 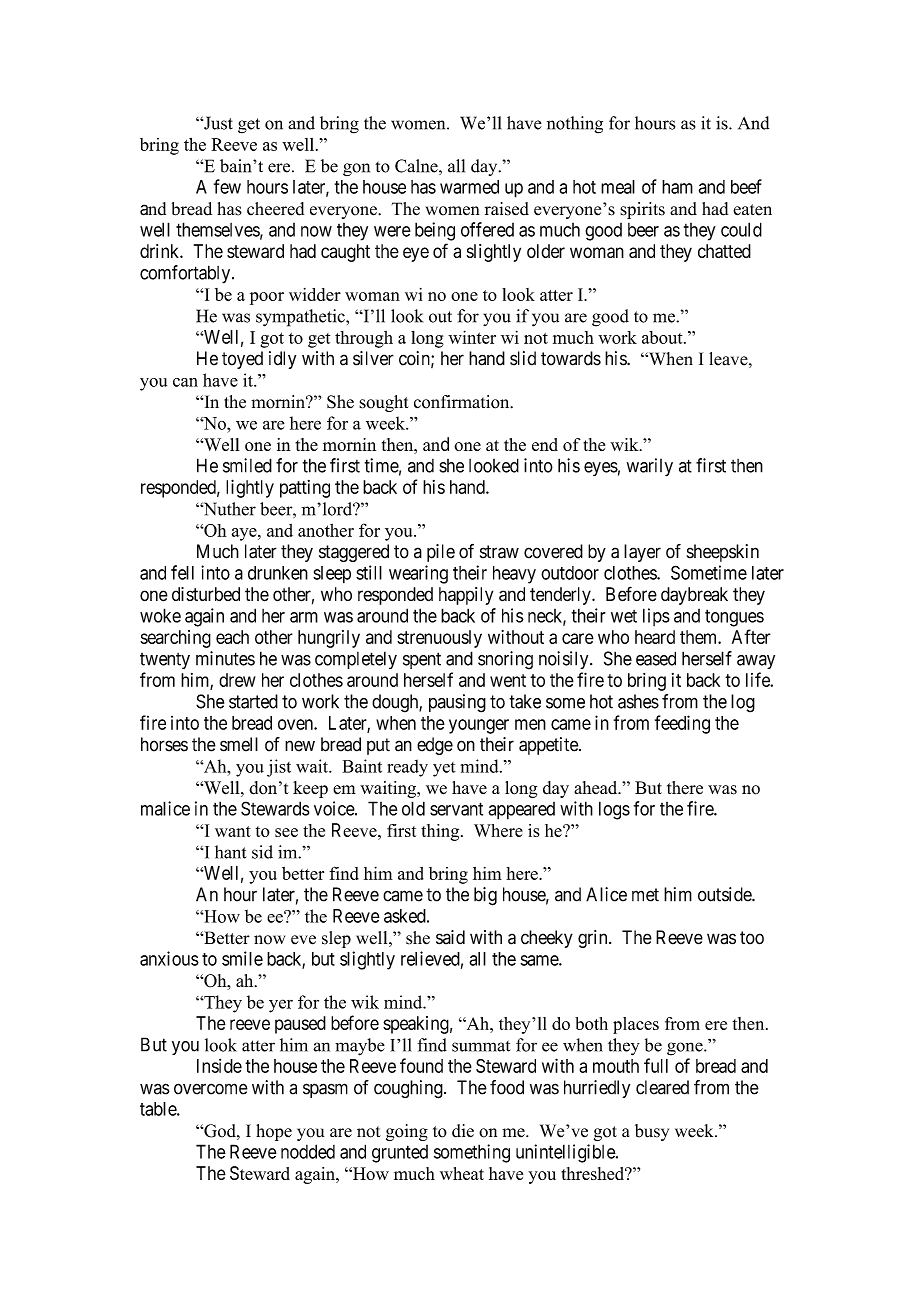 I want to click on busy, so click(x=652, y=1132).
